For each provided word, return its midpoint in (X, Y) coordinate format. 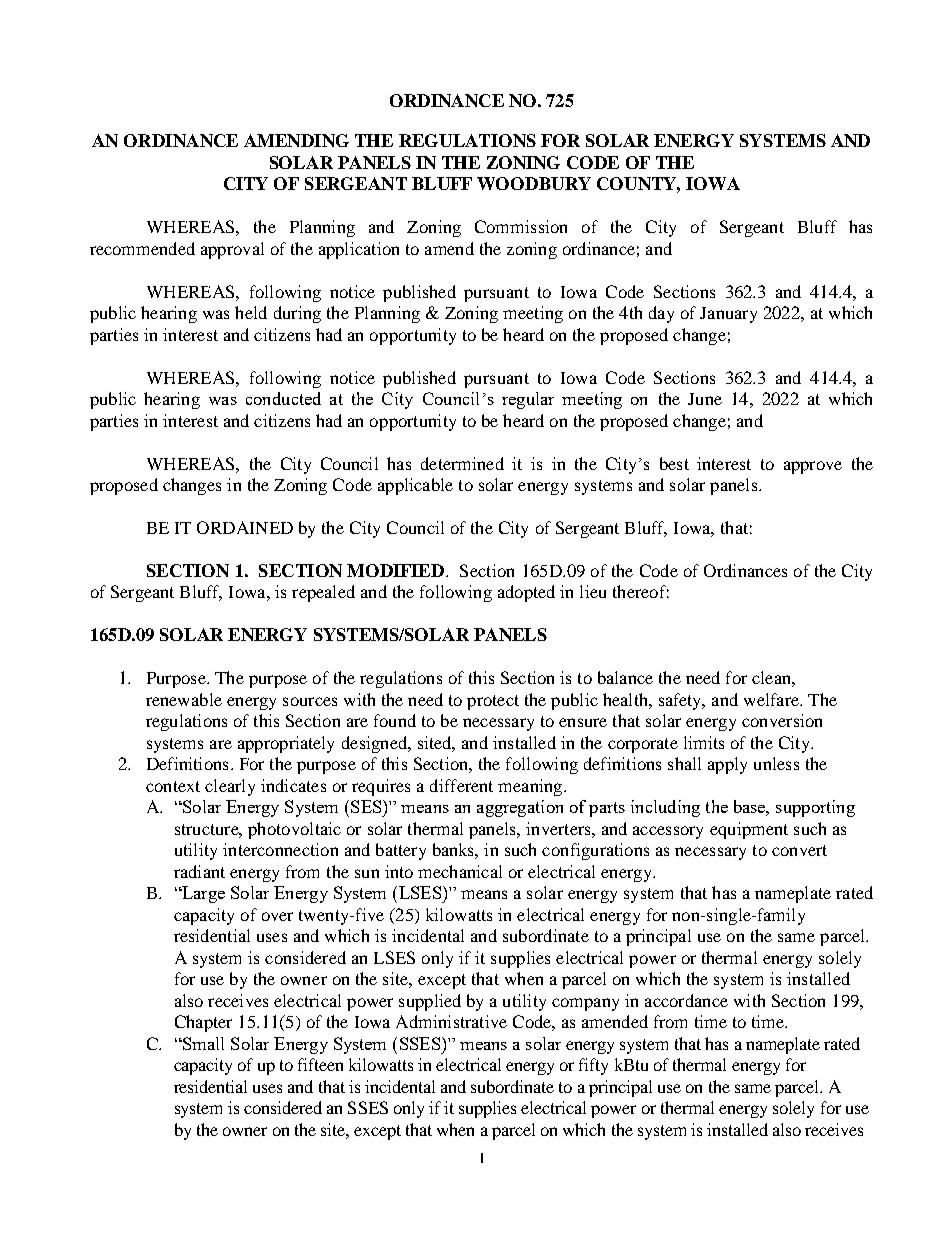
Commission (521, 226)
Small (202, 1043)
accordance (686, 1000)
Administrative (451, 1021)
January (728, 315)
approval (232, 250)
